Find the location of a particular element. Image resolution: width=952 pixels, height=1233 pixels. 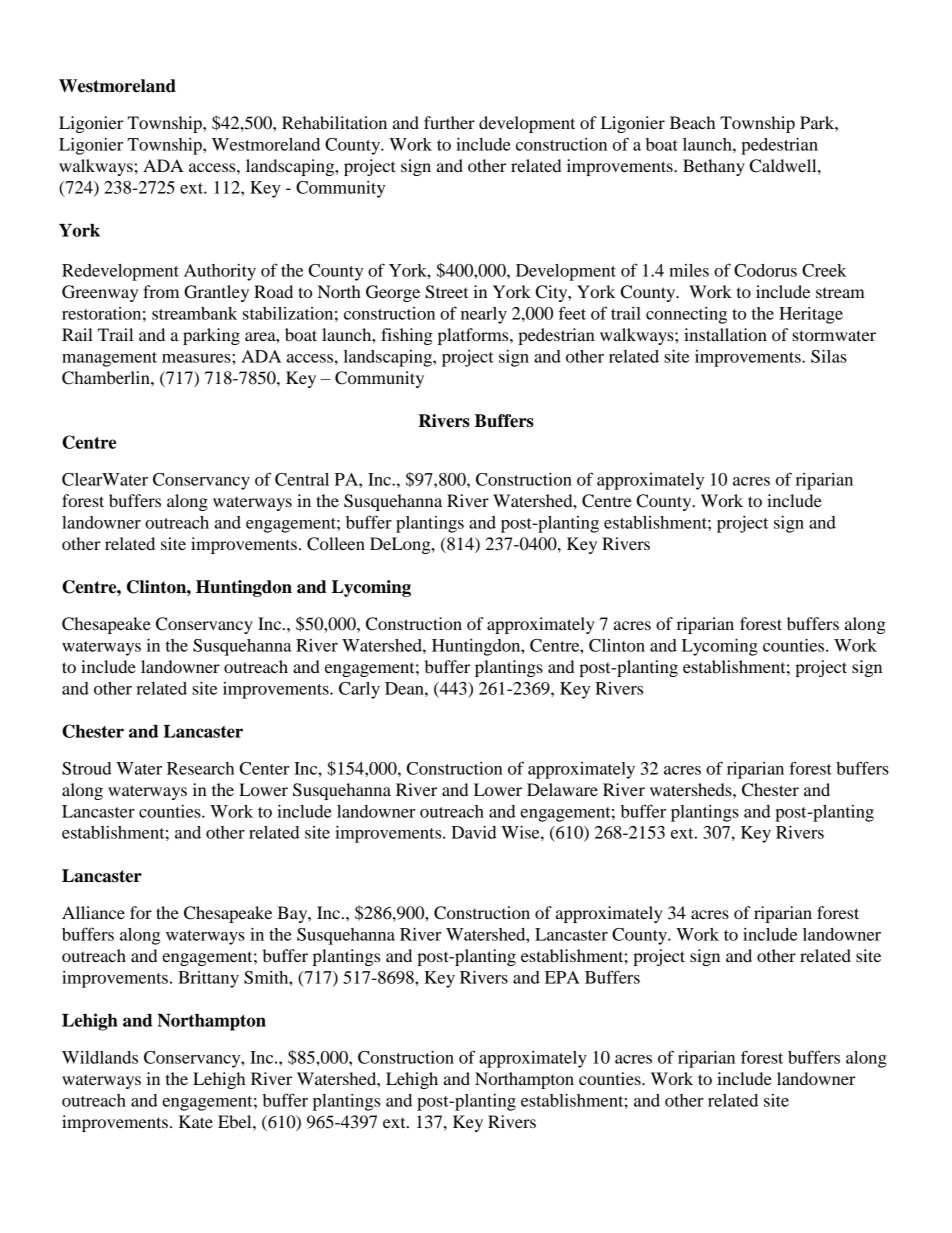

Delaware is located at coordinates (562, 789).
